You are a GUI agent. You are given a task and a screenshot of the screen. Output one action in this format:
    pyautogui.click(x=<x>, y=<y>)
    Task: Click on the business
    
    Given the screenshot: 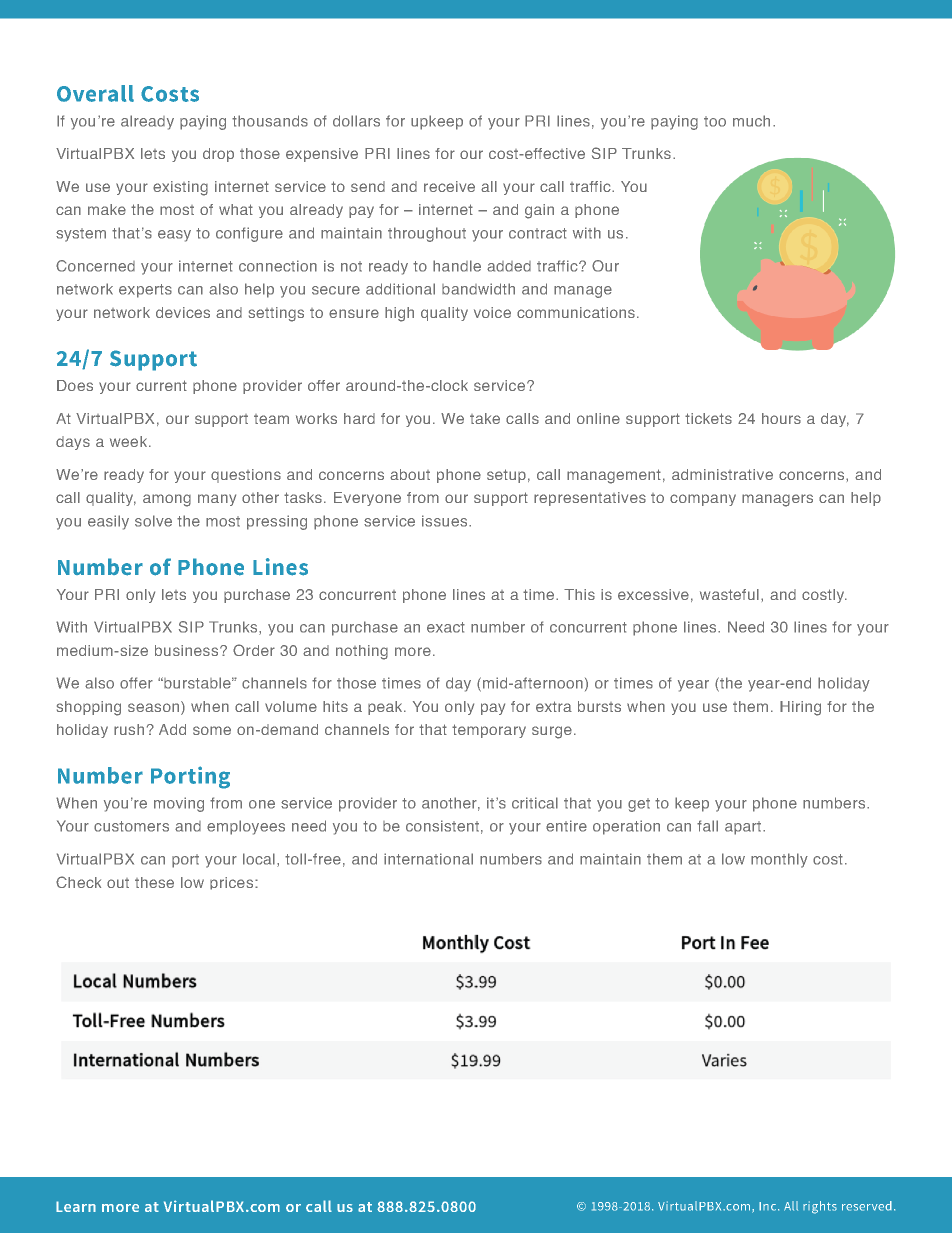 What is the action you would take?
    pyautogui.click(x=188, y=650)
